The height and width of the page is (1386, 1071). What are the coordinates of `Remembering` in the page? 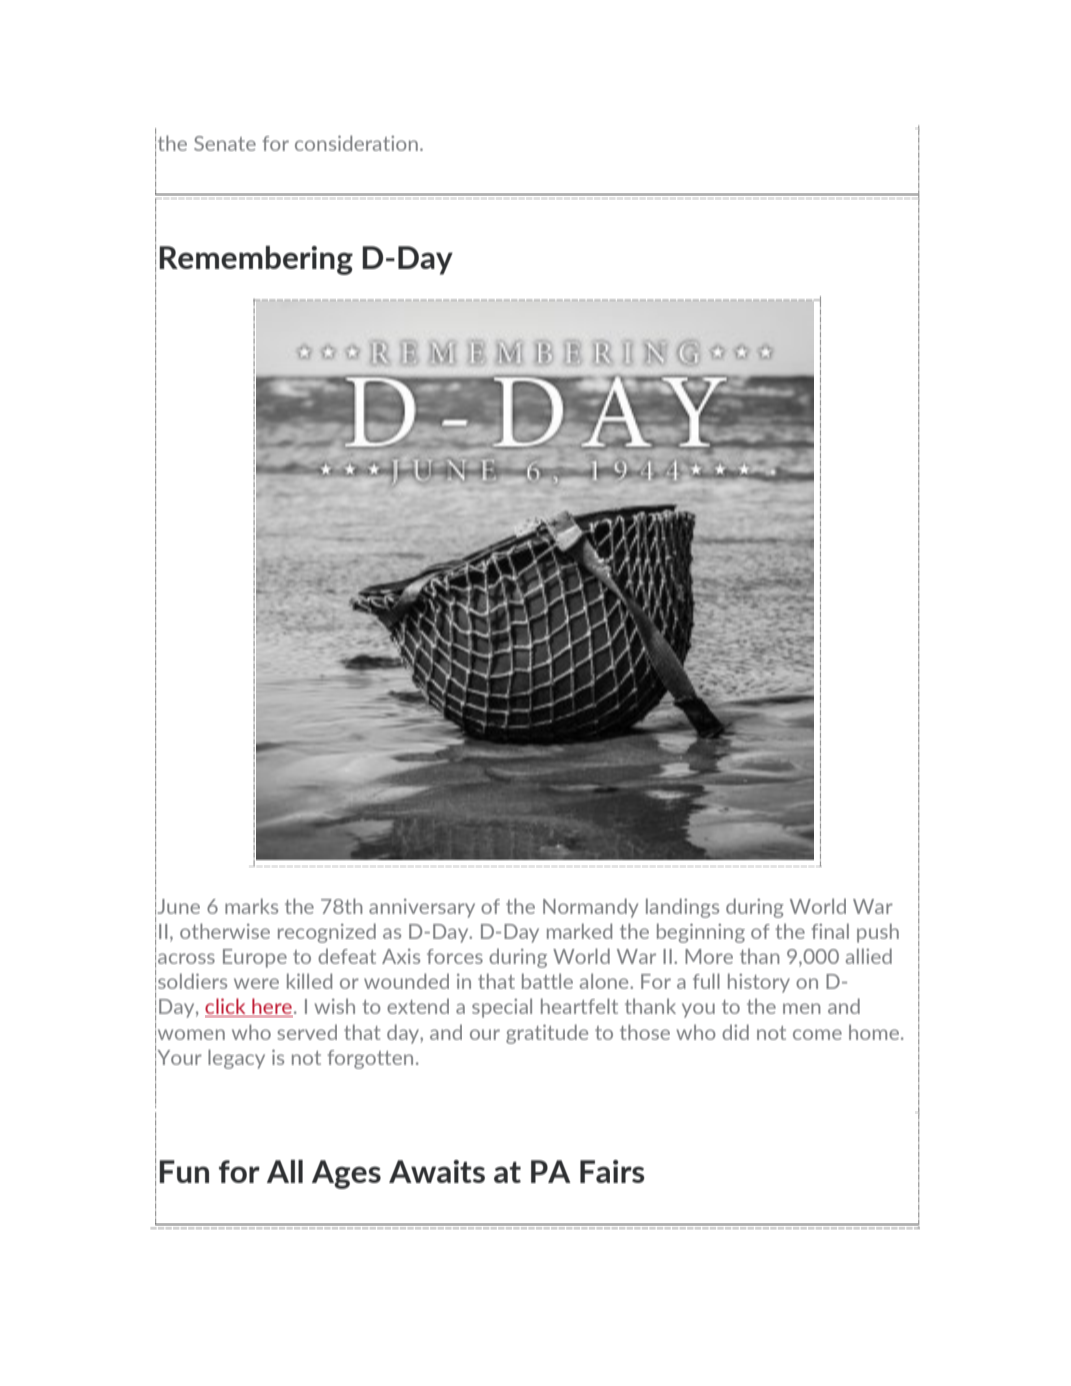 It's located at (256, 260).
